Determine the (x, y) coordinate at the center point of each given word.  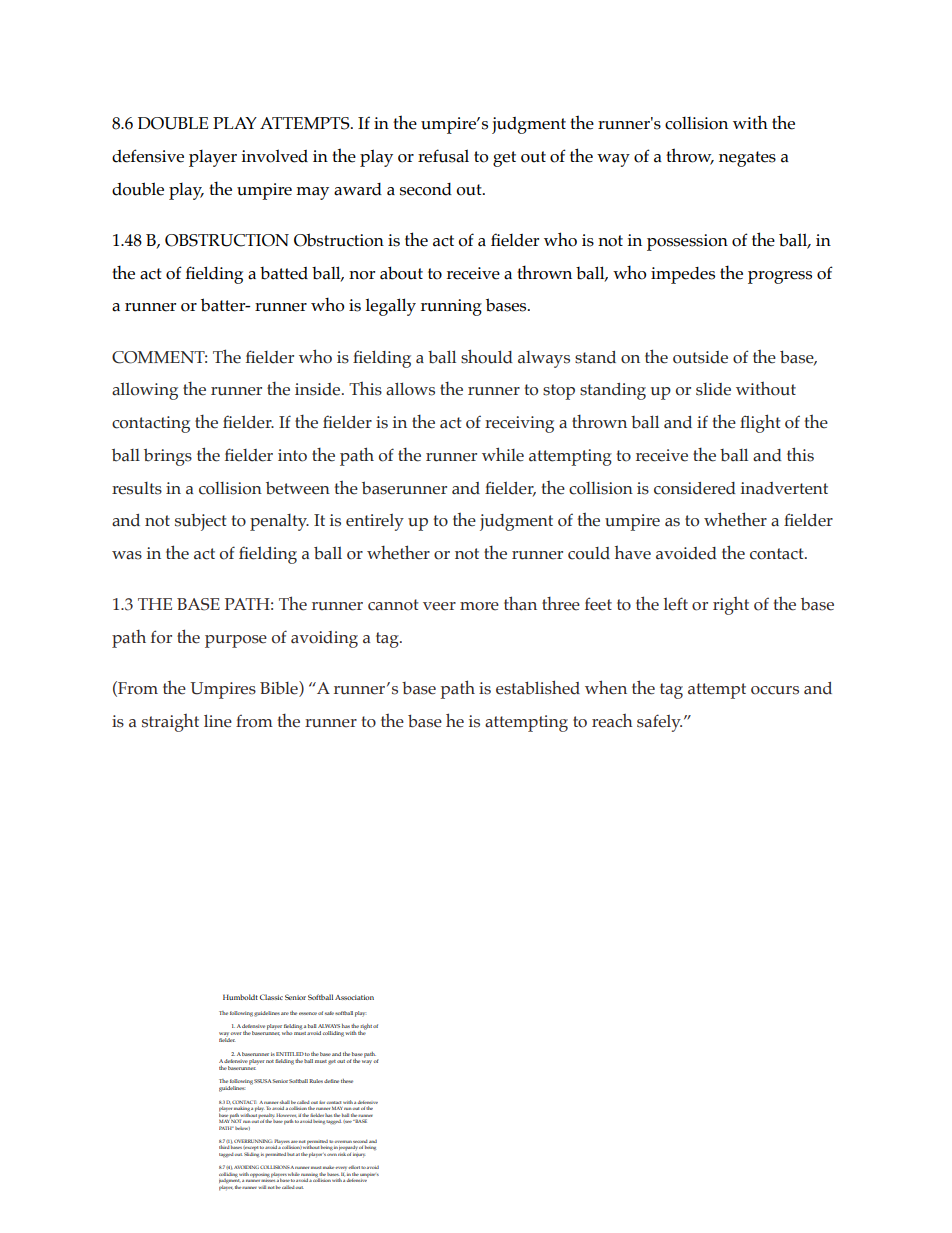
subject (201, 522)
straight (170, 723)
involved (274, 156)
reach (612, 721)
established (538, 687)
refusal (443, 156)
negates (747, 159)
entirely (375, 522)
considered (695, 488)
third (224, 1147)
